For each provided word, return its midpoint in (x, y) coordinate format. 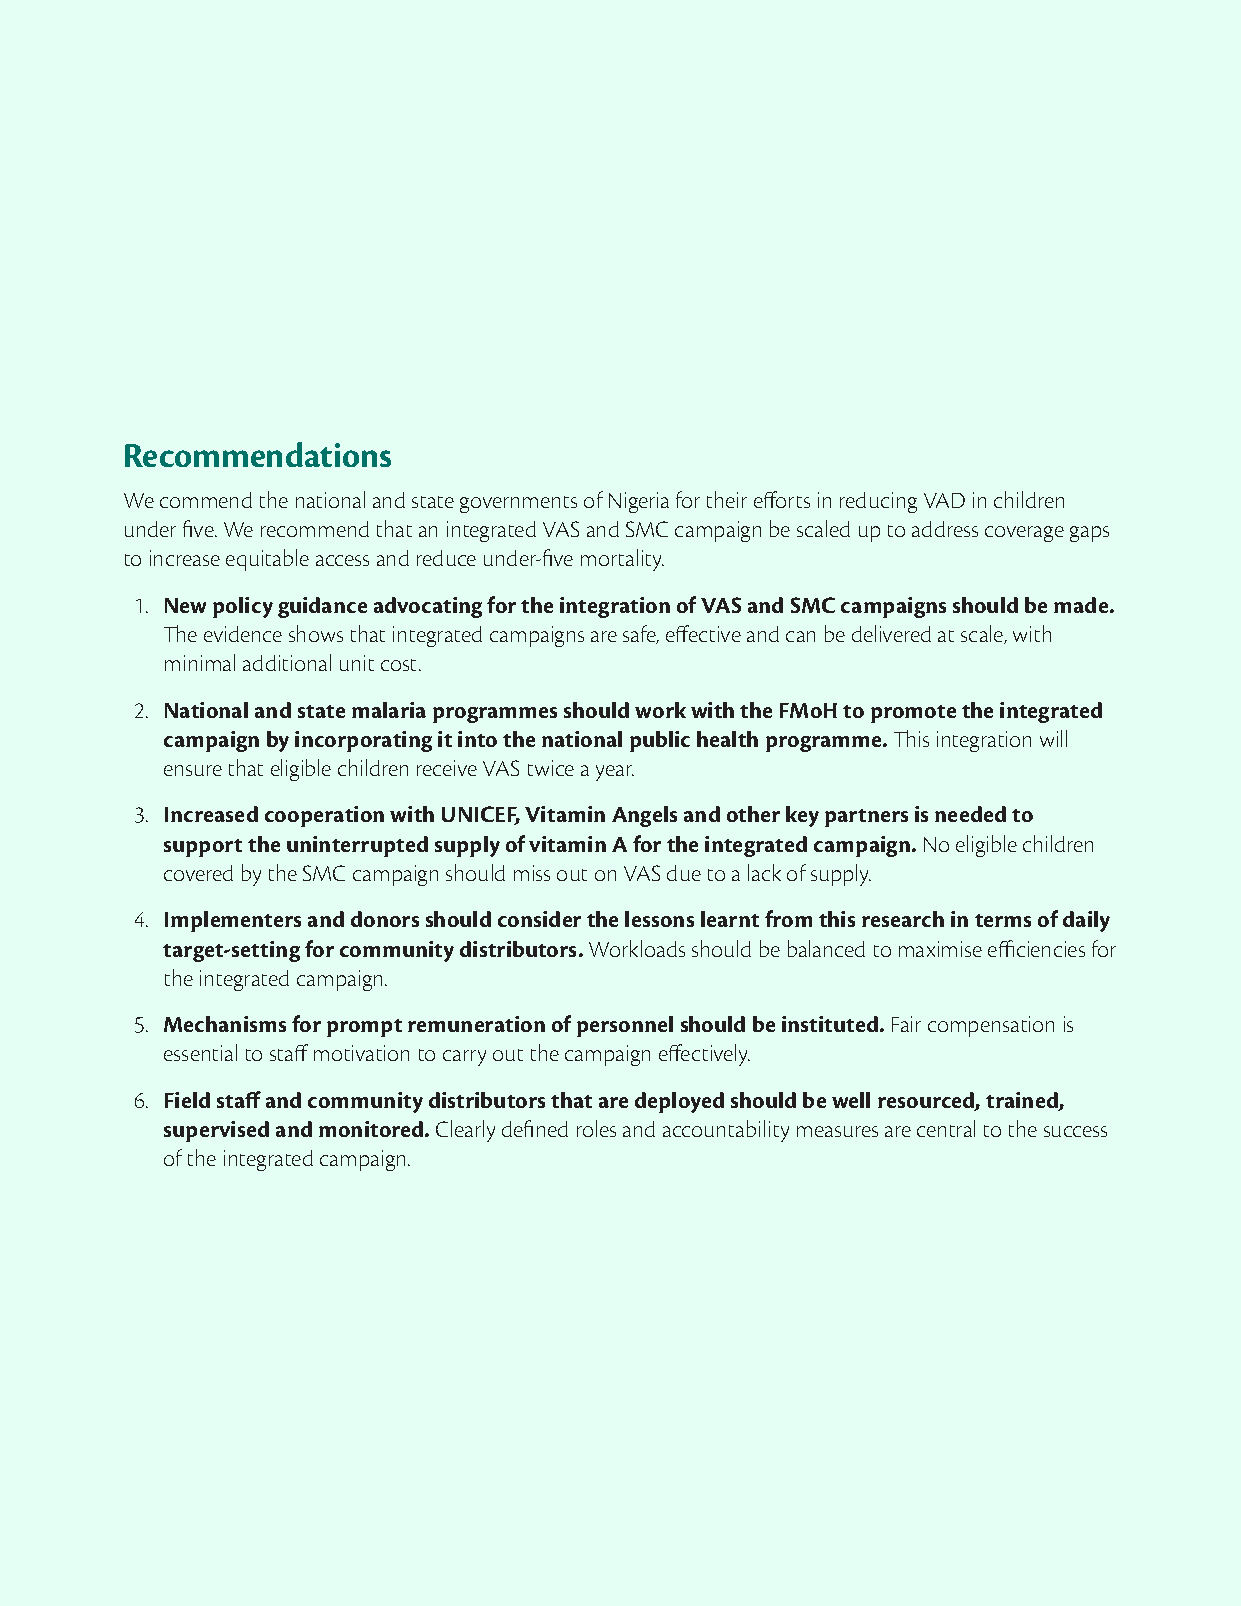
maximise (940, 949)
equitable (267, 560)
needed (970, 814)
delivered (891, 633)
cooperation (324, 816)
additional (287, 662)
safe (640, 634)
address (945, 529)
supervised (216, 1131)
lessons (659, 919)
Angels (644, 816)
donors (385, 919)
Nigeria (639, 502)
